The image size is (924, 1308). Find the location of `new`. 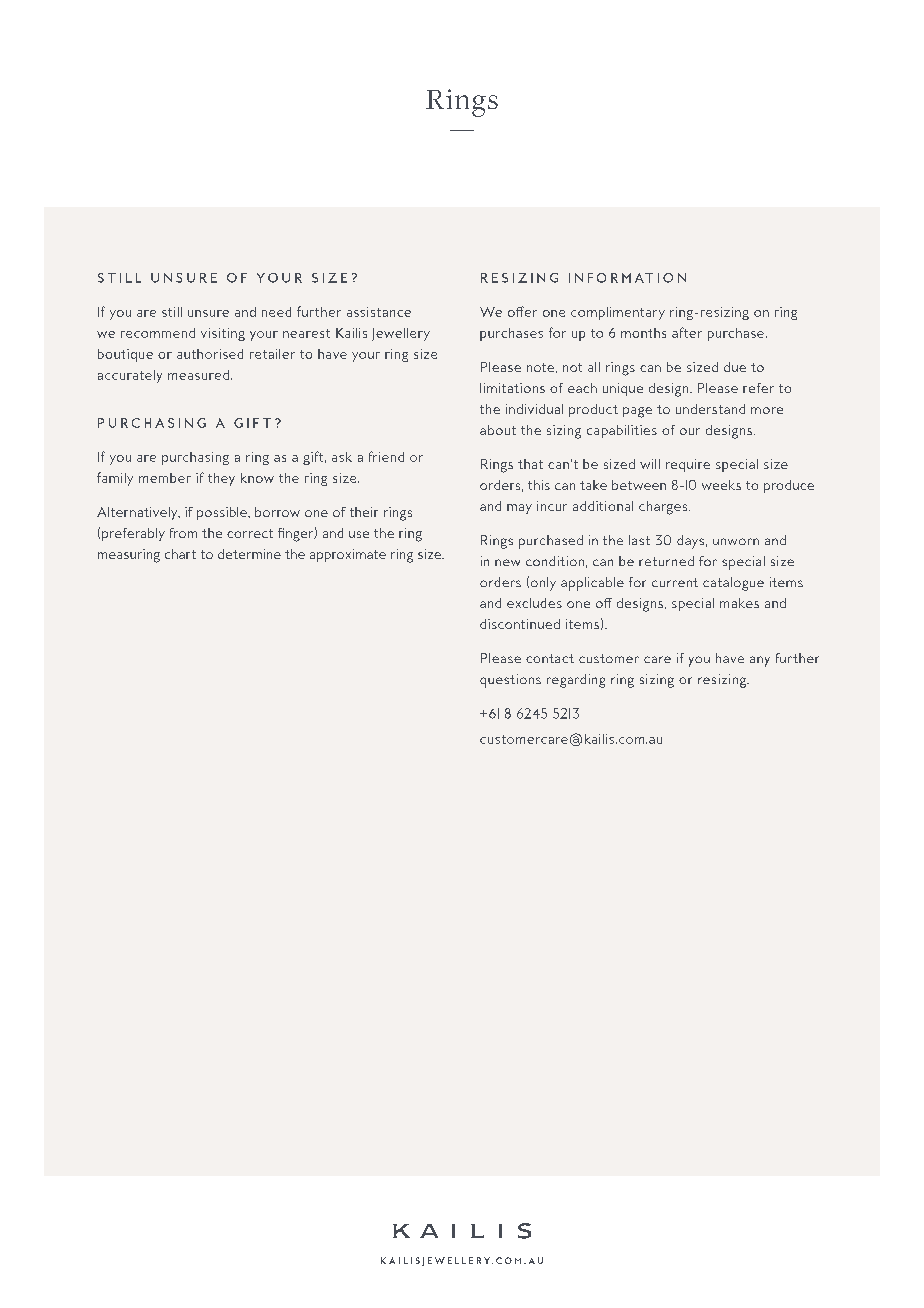

new is located at coordinates (507, 562).
